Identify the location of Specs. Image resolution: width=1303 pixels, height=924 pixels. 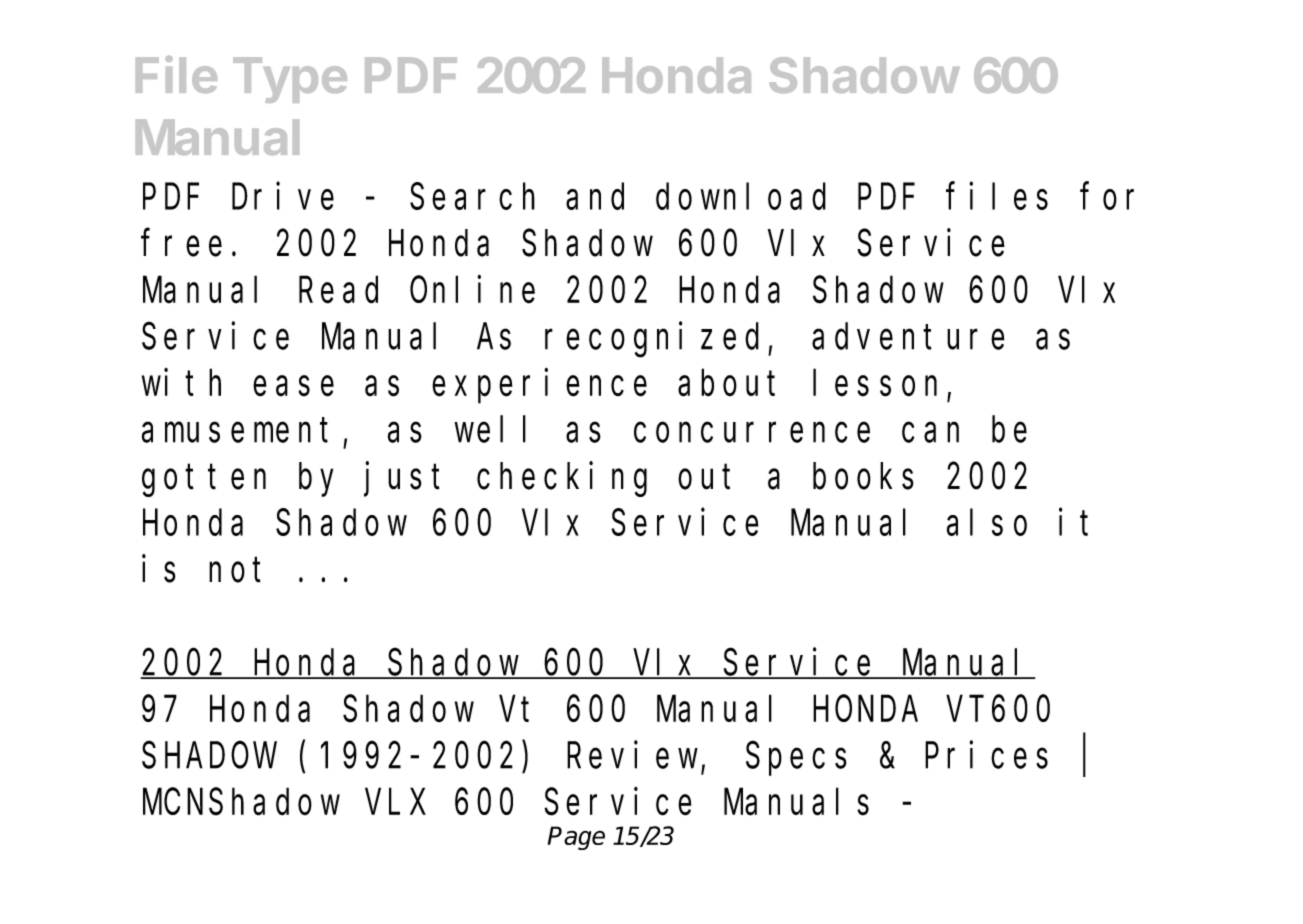
(796, 760).
